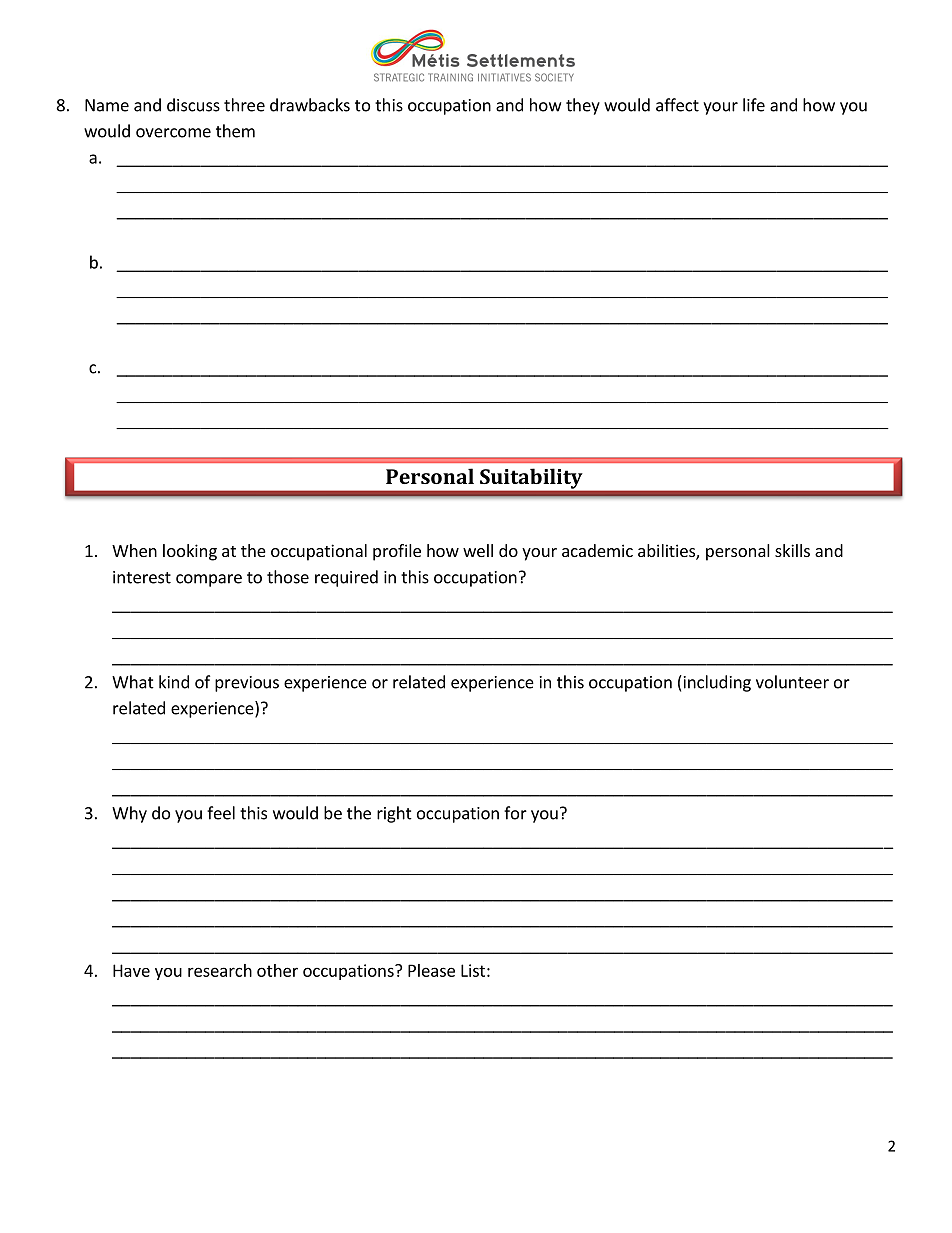  What do you see at coordinates (220, 970) in the screenshot?
I see `research` at bounding box center [220, 970].
